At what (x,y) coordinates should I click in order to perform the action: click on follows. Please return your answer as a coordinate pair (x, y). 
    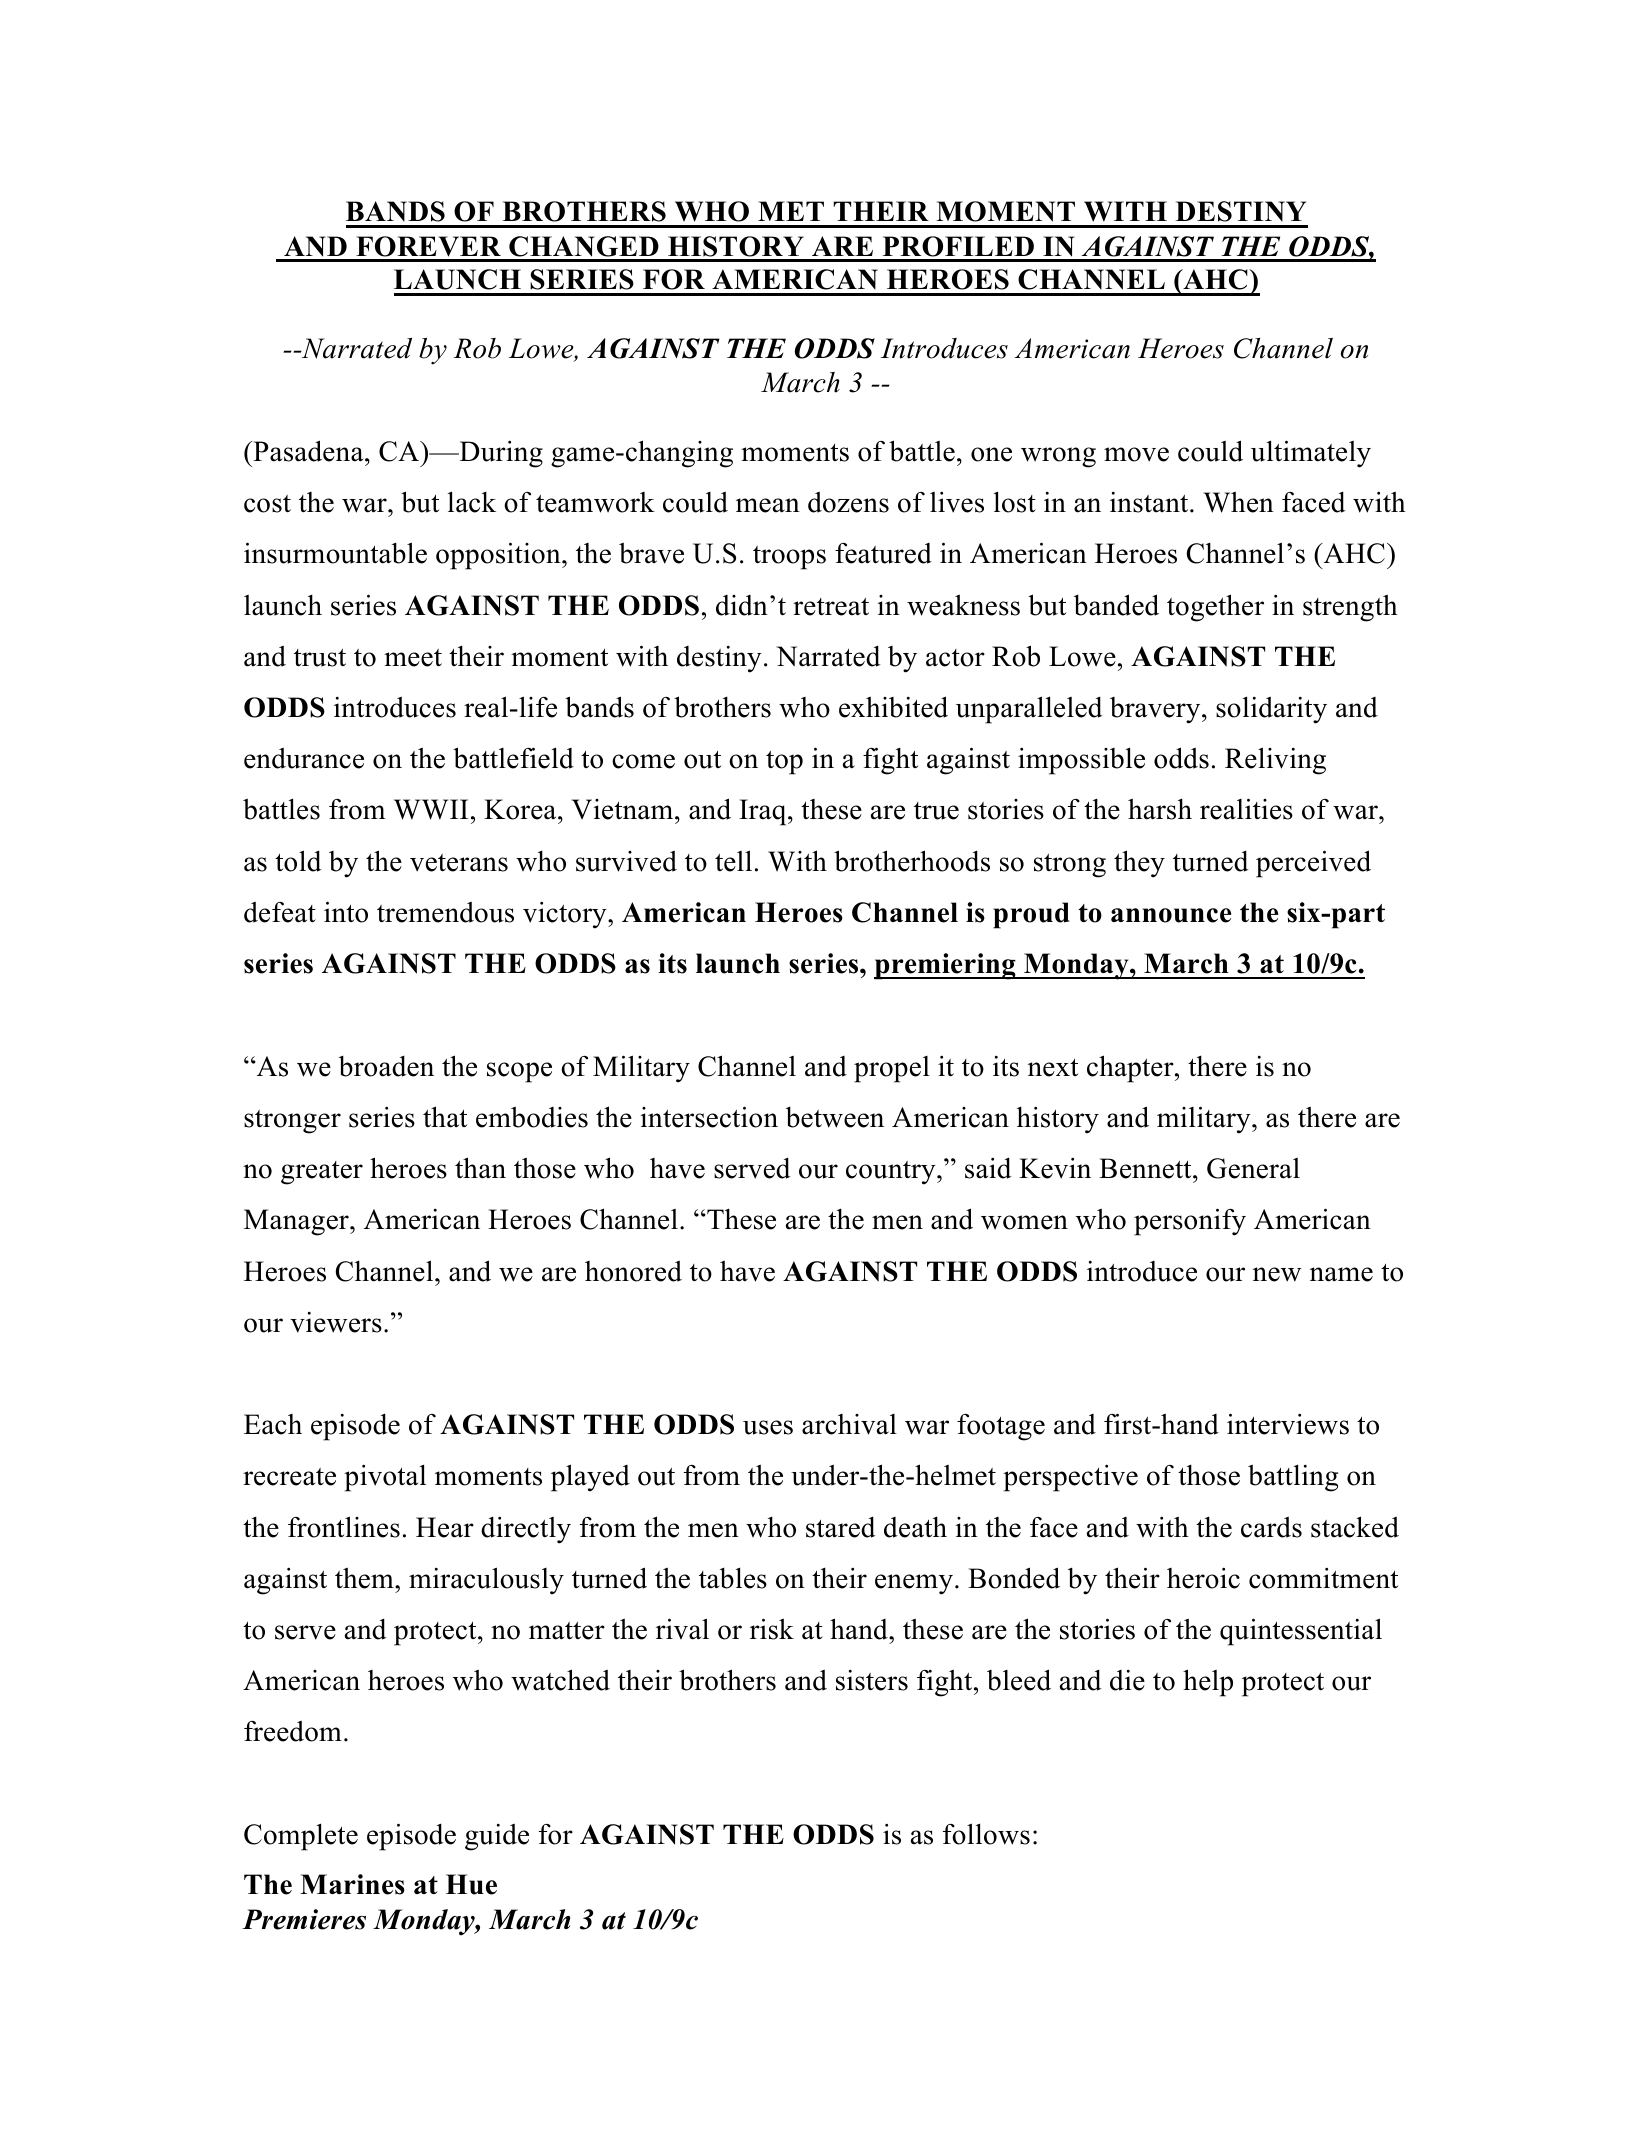
    Looking at the image, I should click on (986, 1834).
